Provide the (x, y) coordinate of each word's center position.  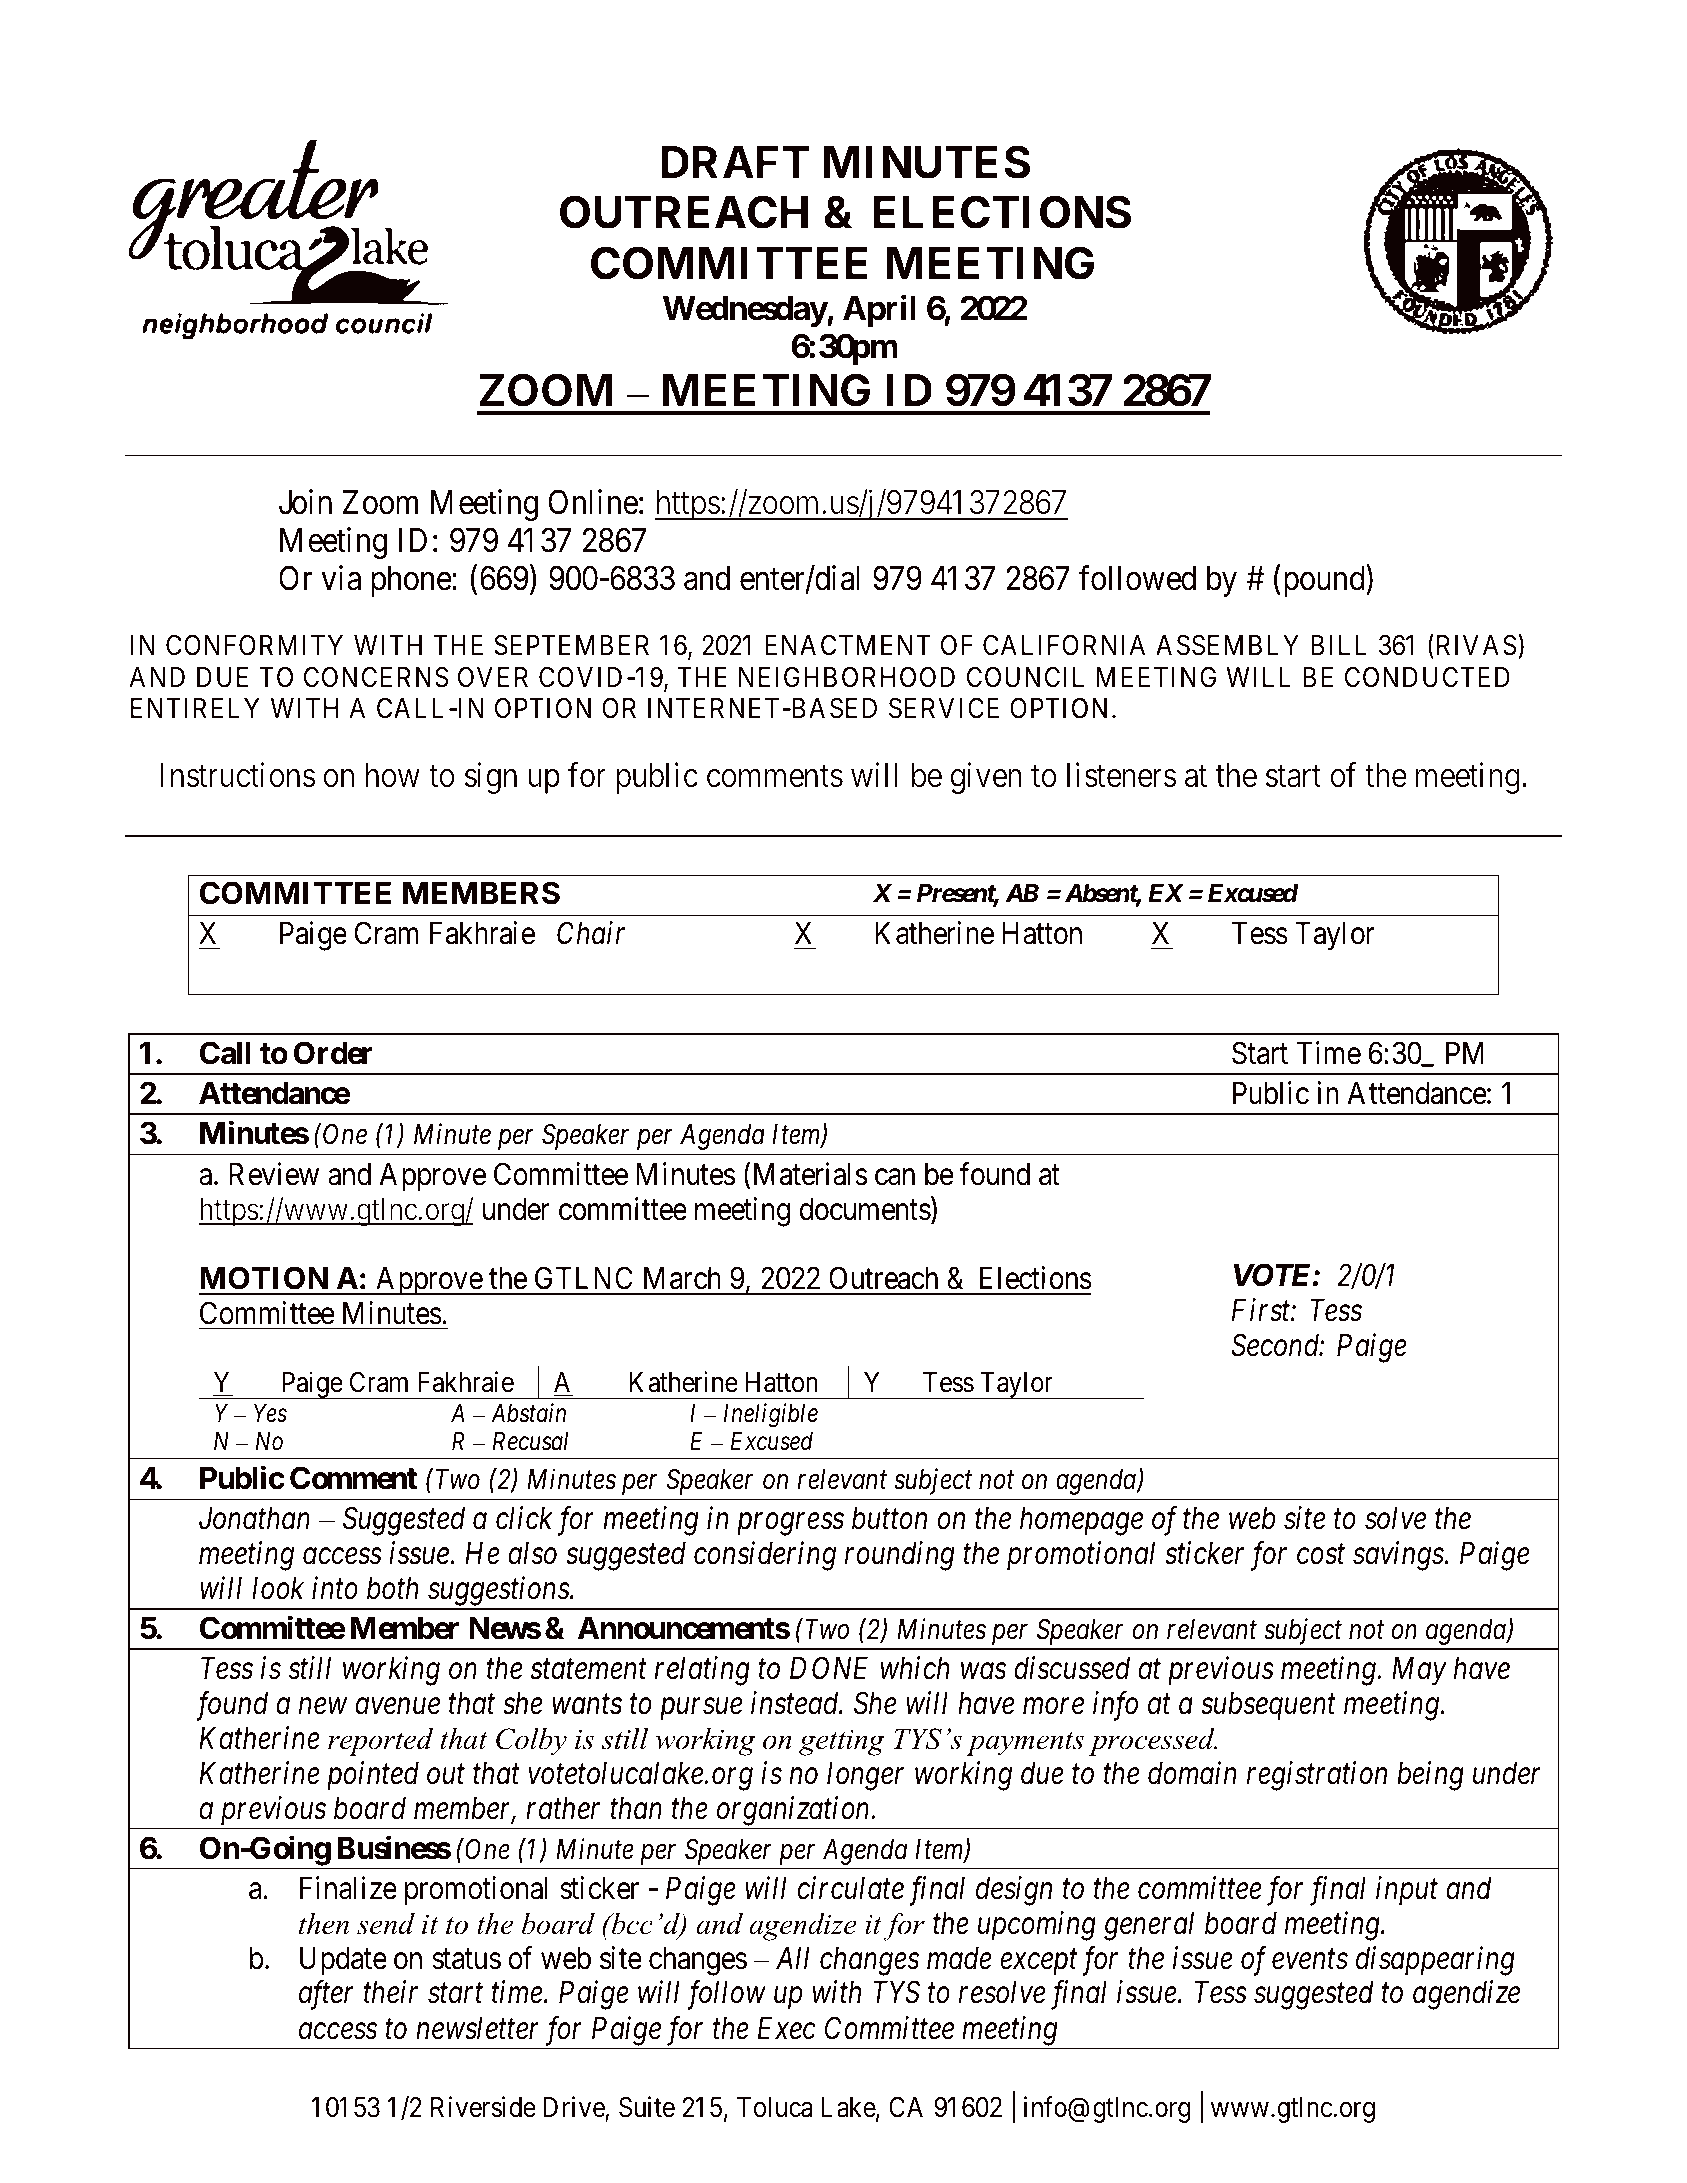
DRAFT (735, 162)
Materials (810, 1174)
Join (305, 502)
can (895, 1177)
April (879, 311)
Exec (787, 2028)
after (326, 1995)
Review (274, 1174)
